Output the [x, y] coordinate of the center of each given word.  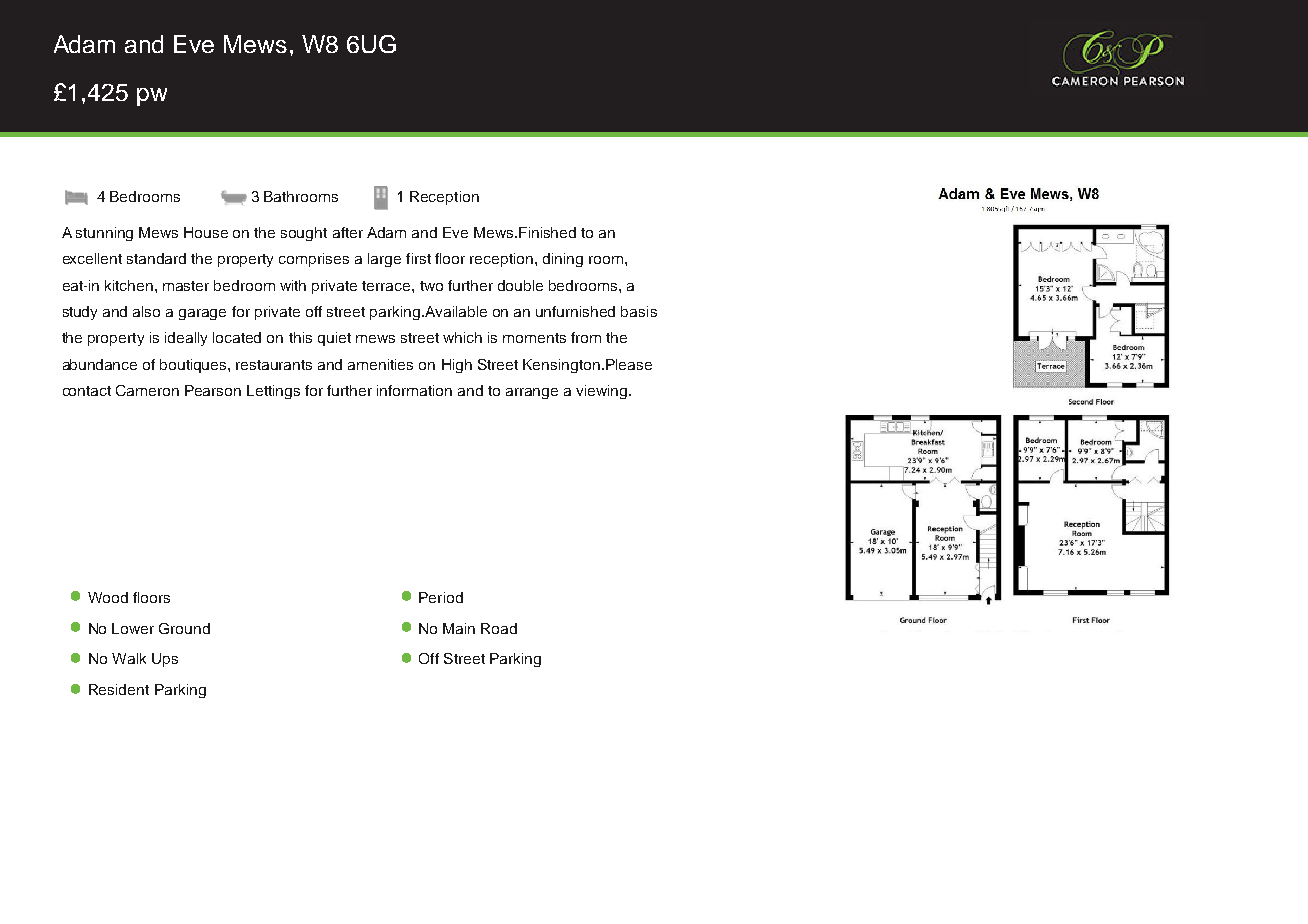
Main [459, 628]
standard [156, 258]
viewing [603, 392]
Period [441, 597]
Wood [108, 597]
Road [499, 628]
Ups [165, 660]
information [414, 390]
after [348, 232]
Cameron [147, 390]
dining [563, 260]
